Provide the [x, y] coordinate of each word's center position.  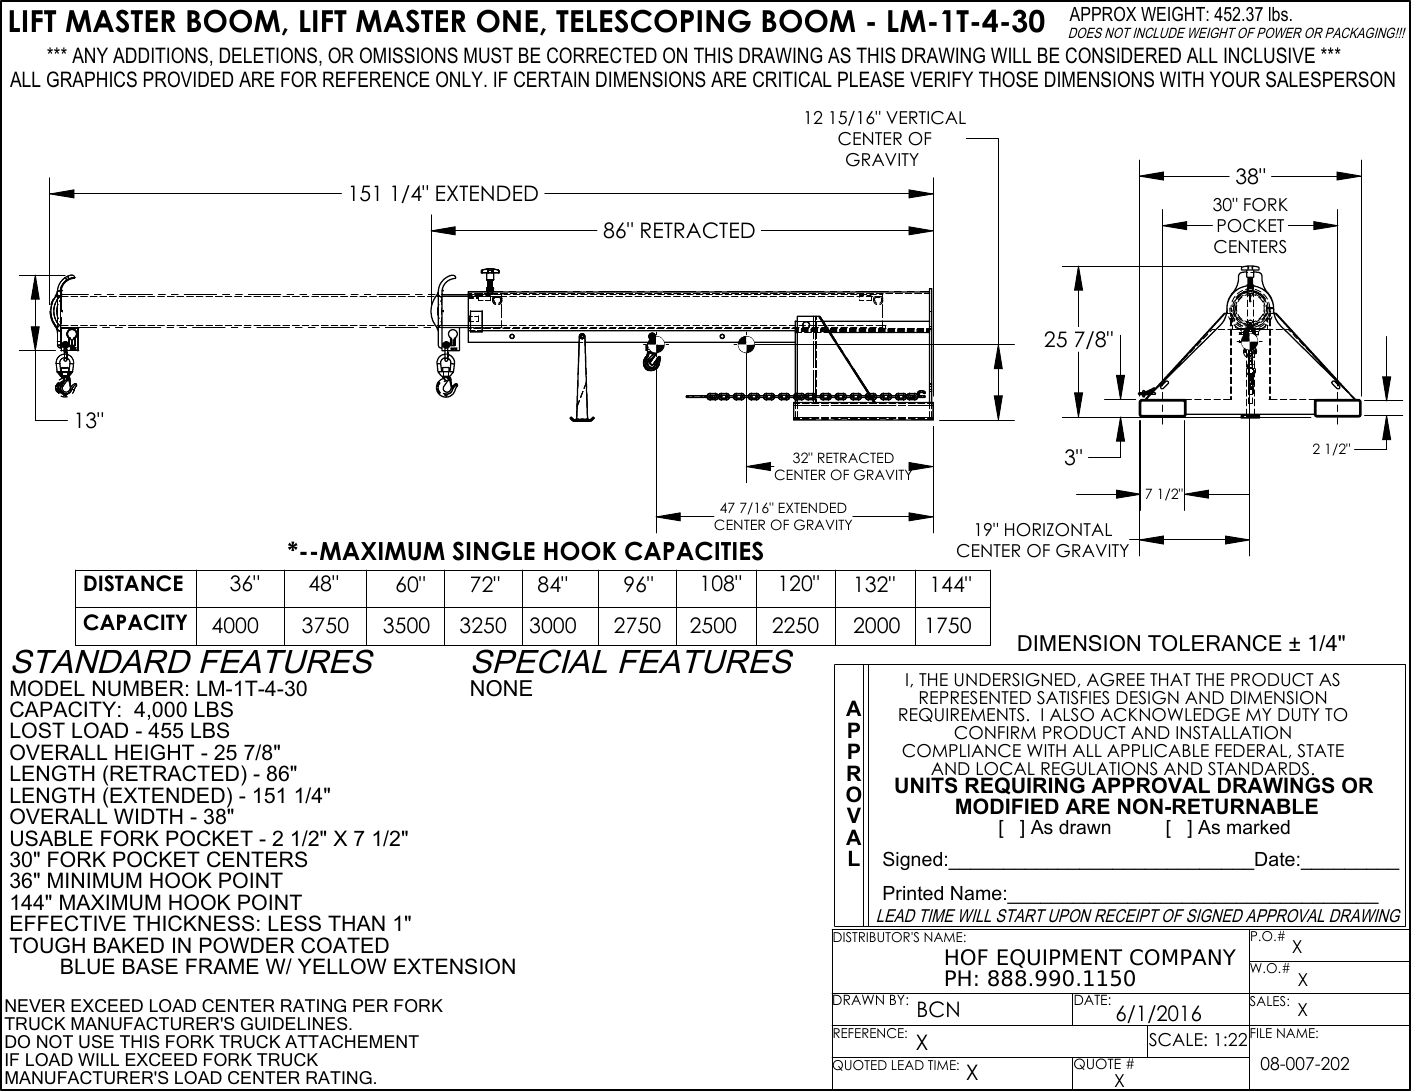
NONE [501, 688]
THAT [1170, 679]
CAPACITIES [694, 551]
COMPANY [1183, 957]
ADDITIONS [160, 55]
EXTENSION [454, 966]
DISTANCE [133, 583]
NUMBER [138, 688]
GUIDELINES [295, 1024]
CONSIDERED [1123, 55]
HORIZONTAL [1058, 530]
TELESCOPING [653, 21]
